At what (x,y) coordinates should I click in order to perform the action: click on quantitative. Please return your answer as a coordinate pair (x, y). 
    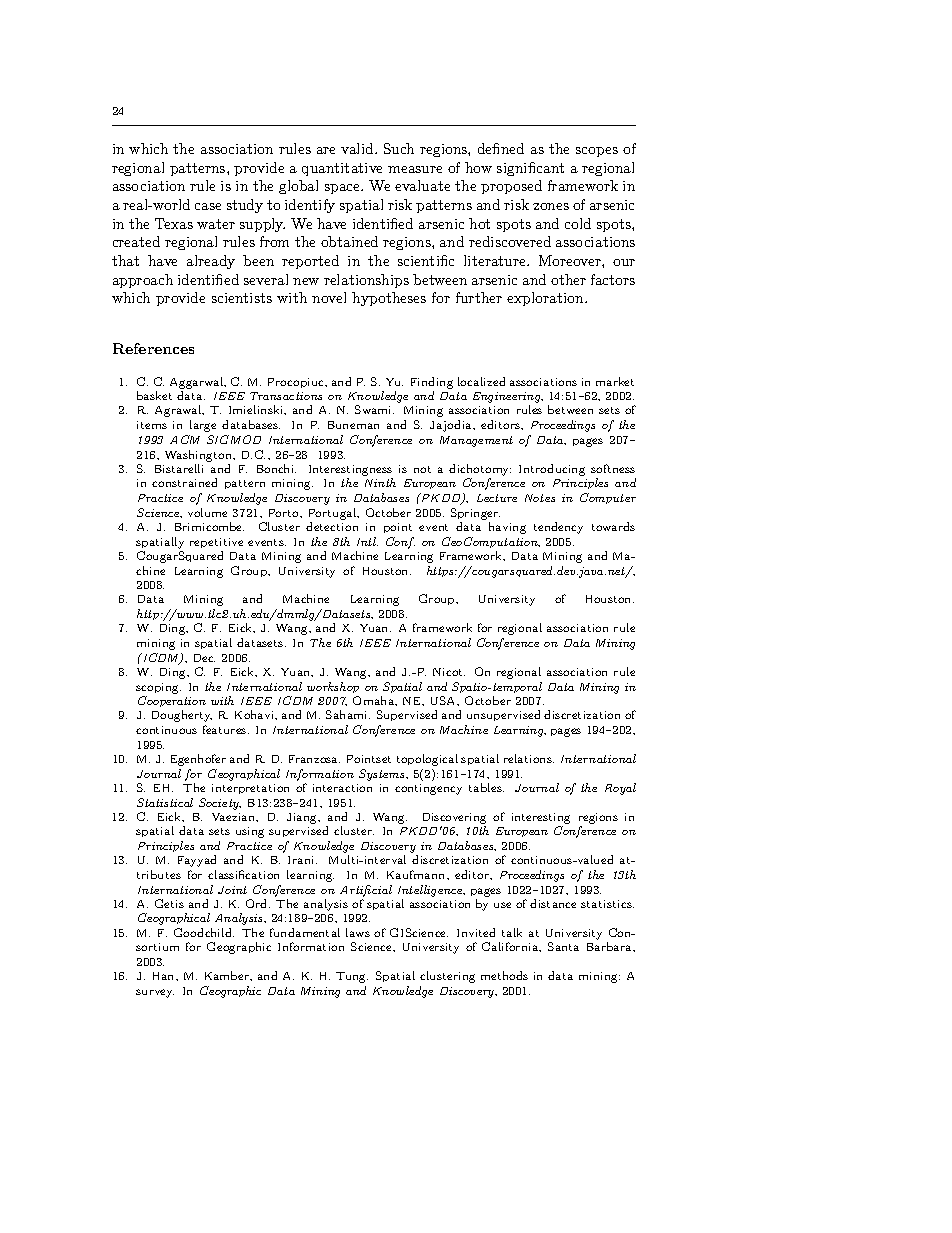
    Looking at the image, I should click on (342, 169).
